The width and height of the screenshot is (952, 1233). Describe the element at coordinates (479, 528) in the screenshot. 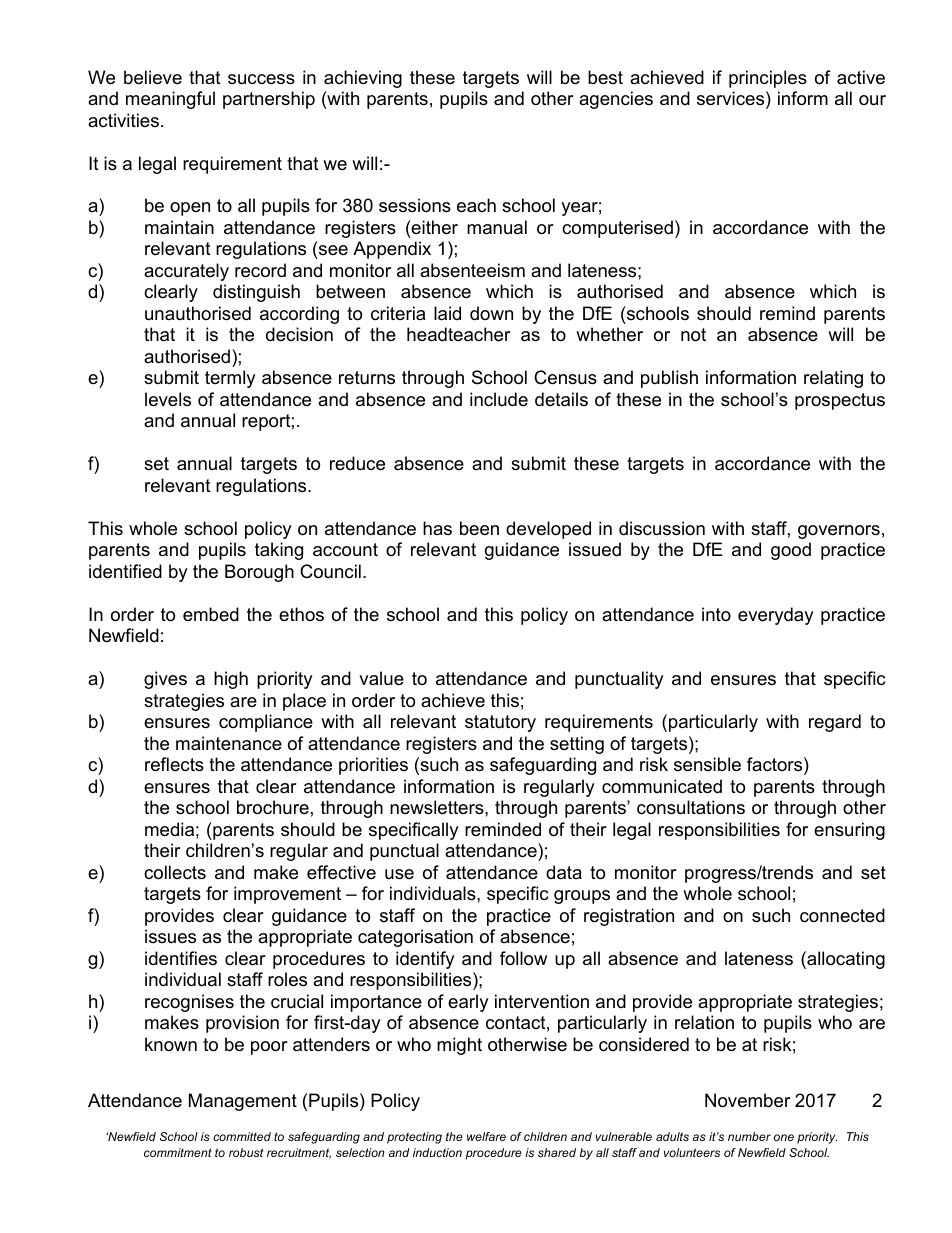

I see `been` at that location.
